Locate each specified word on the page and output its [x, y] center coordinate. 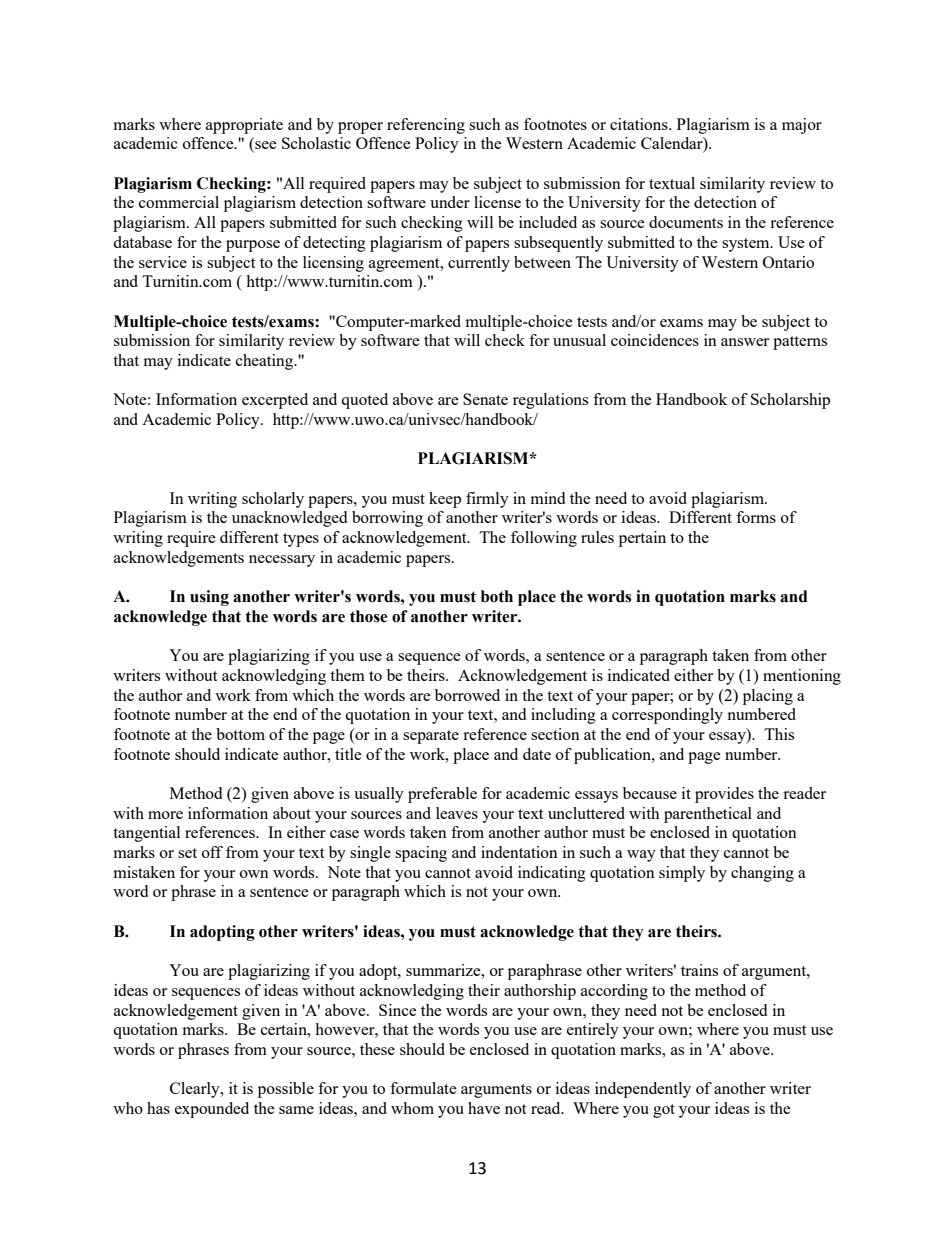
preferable [442, 795]
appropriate [244, 126]
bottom [240, 734]
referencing [426, 126]
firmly [487, 500]
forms [756, 517]
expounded [212, 1110]
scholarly [273, 500]
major [802, 126]
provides [724, 795]
